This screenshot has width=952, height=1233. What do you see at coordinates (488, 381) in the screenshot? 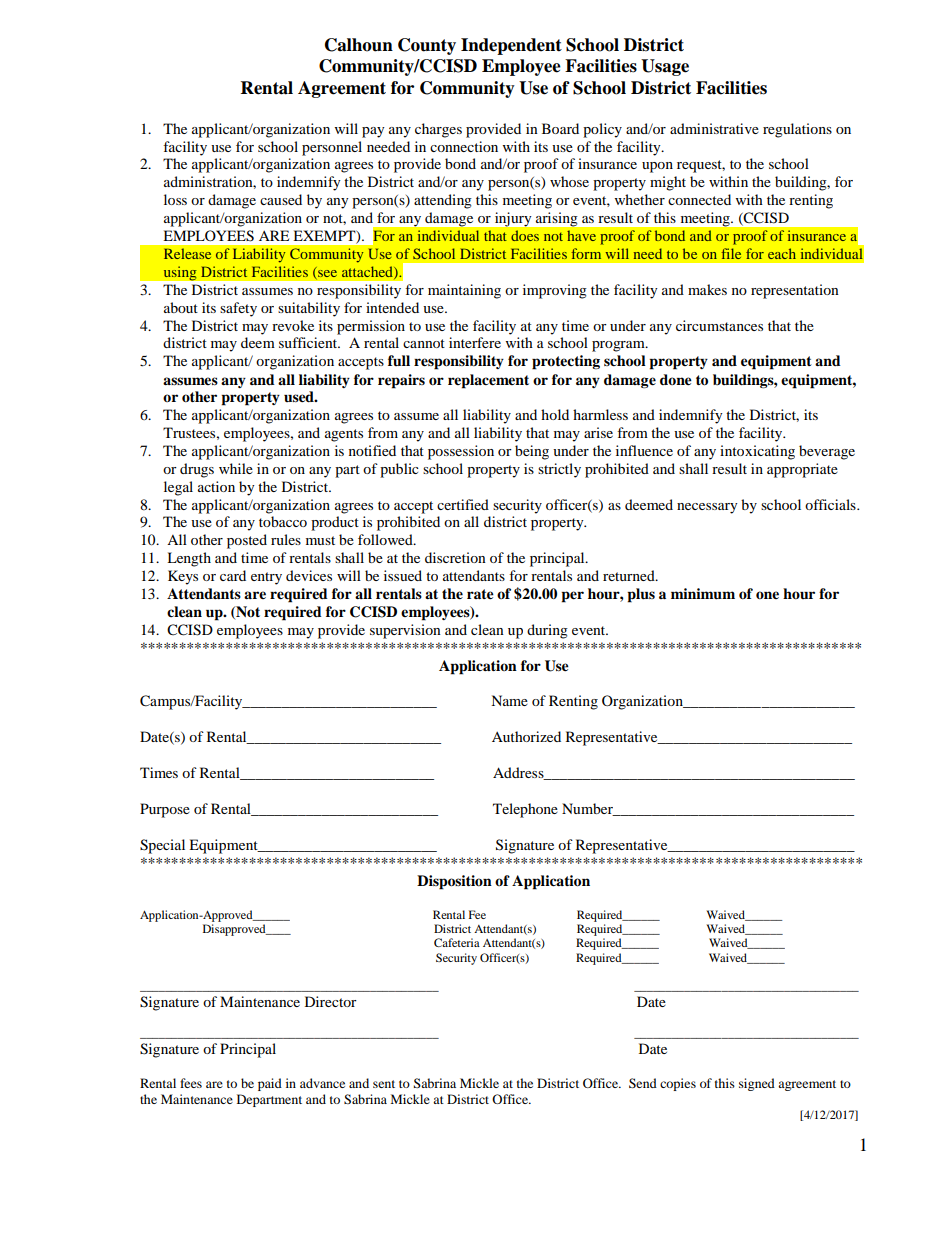
I see `replacement` at bounding box center [488, 381].
